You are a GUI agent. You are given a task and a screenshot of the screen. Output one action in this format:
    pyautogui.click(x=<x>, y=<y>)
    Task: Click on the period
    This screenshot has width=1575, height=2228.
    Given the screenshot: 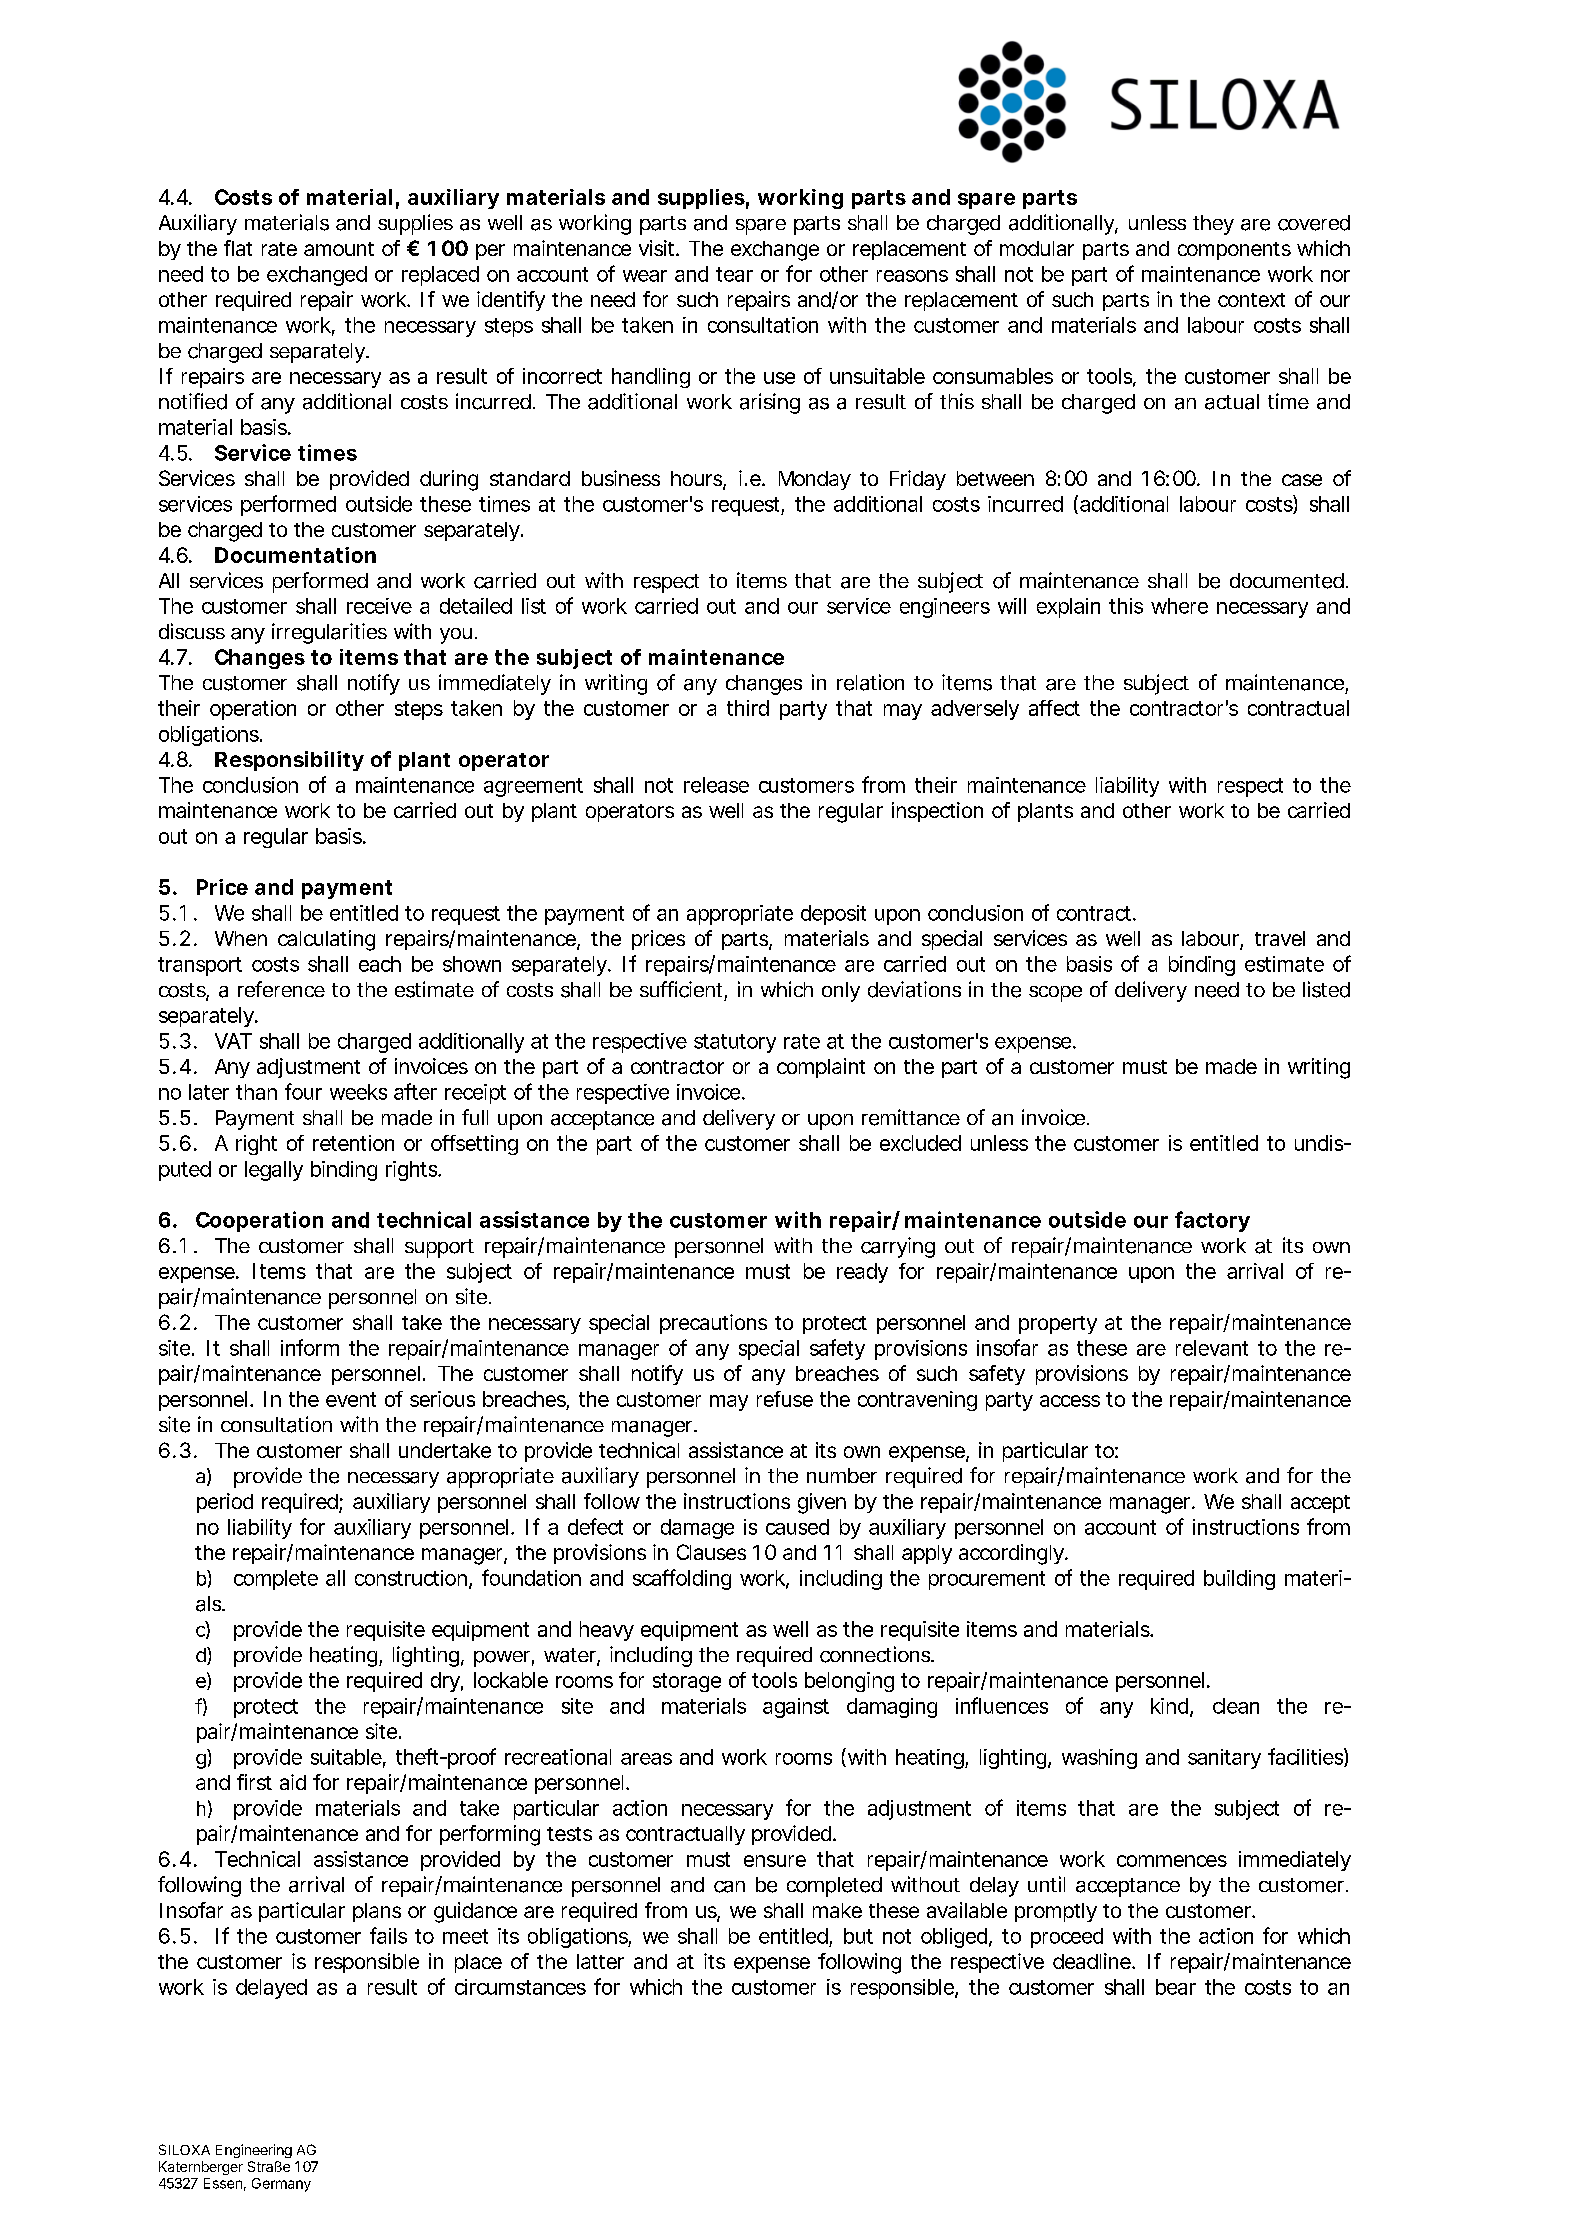 What is the action you would take?
    pyautogui.click(x=225, y=1503)
